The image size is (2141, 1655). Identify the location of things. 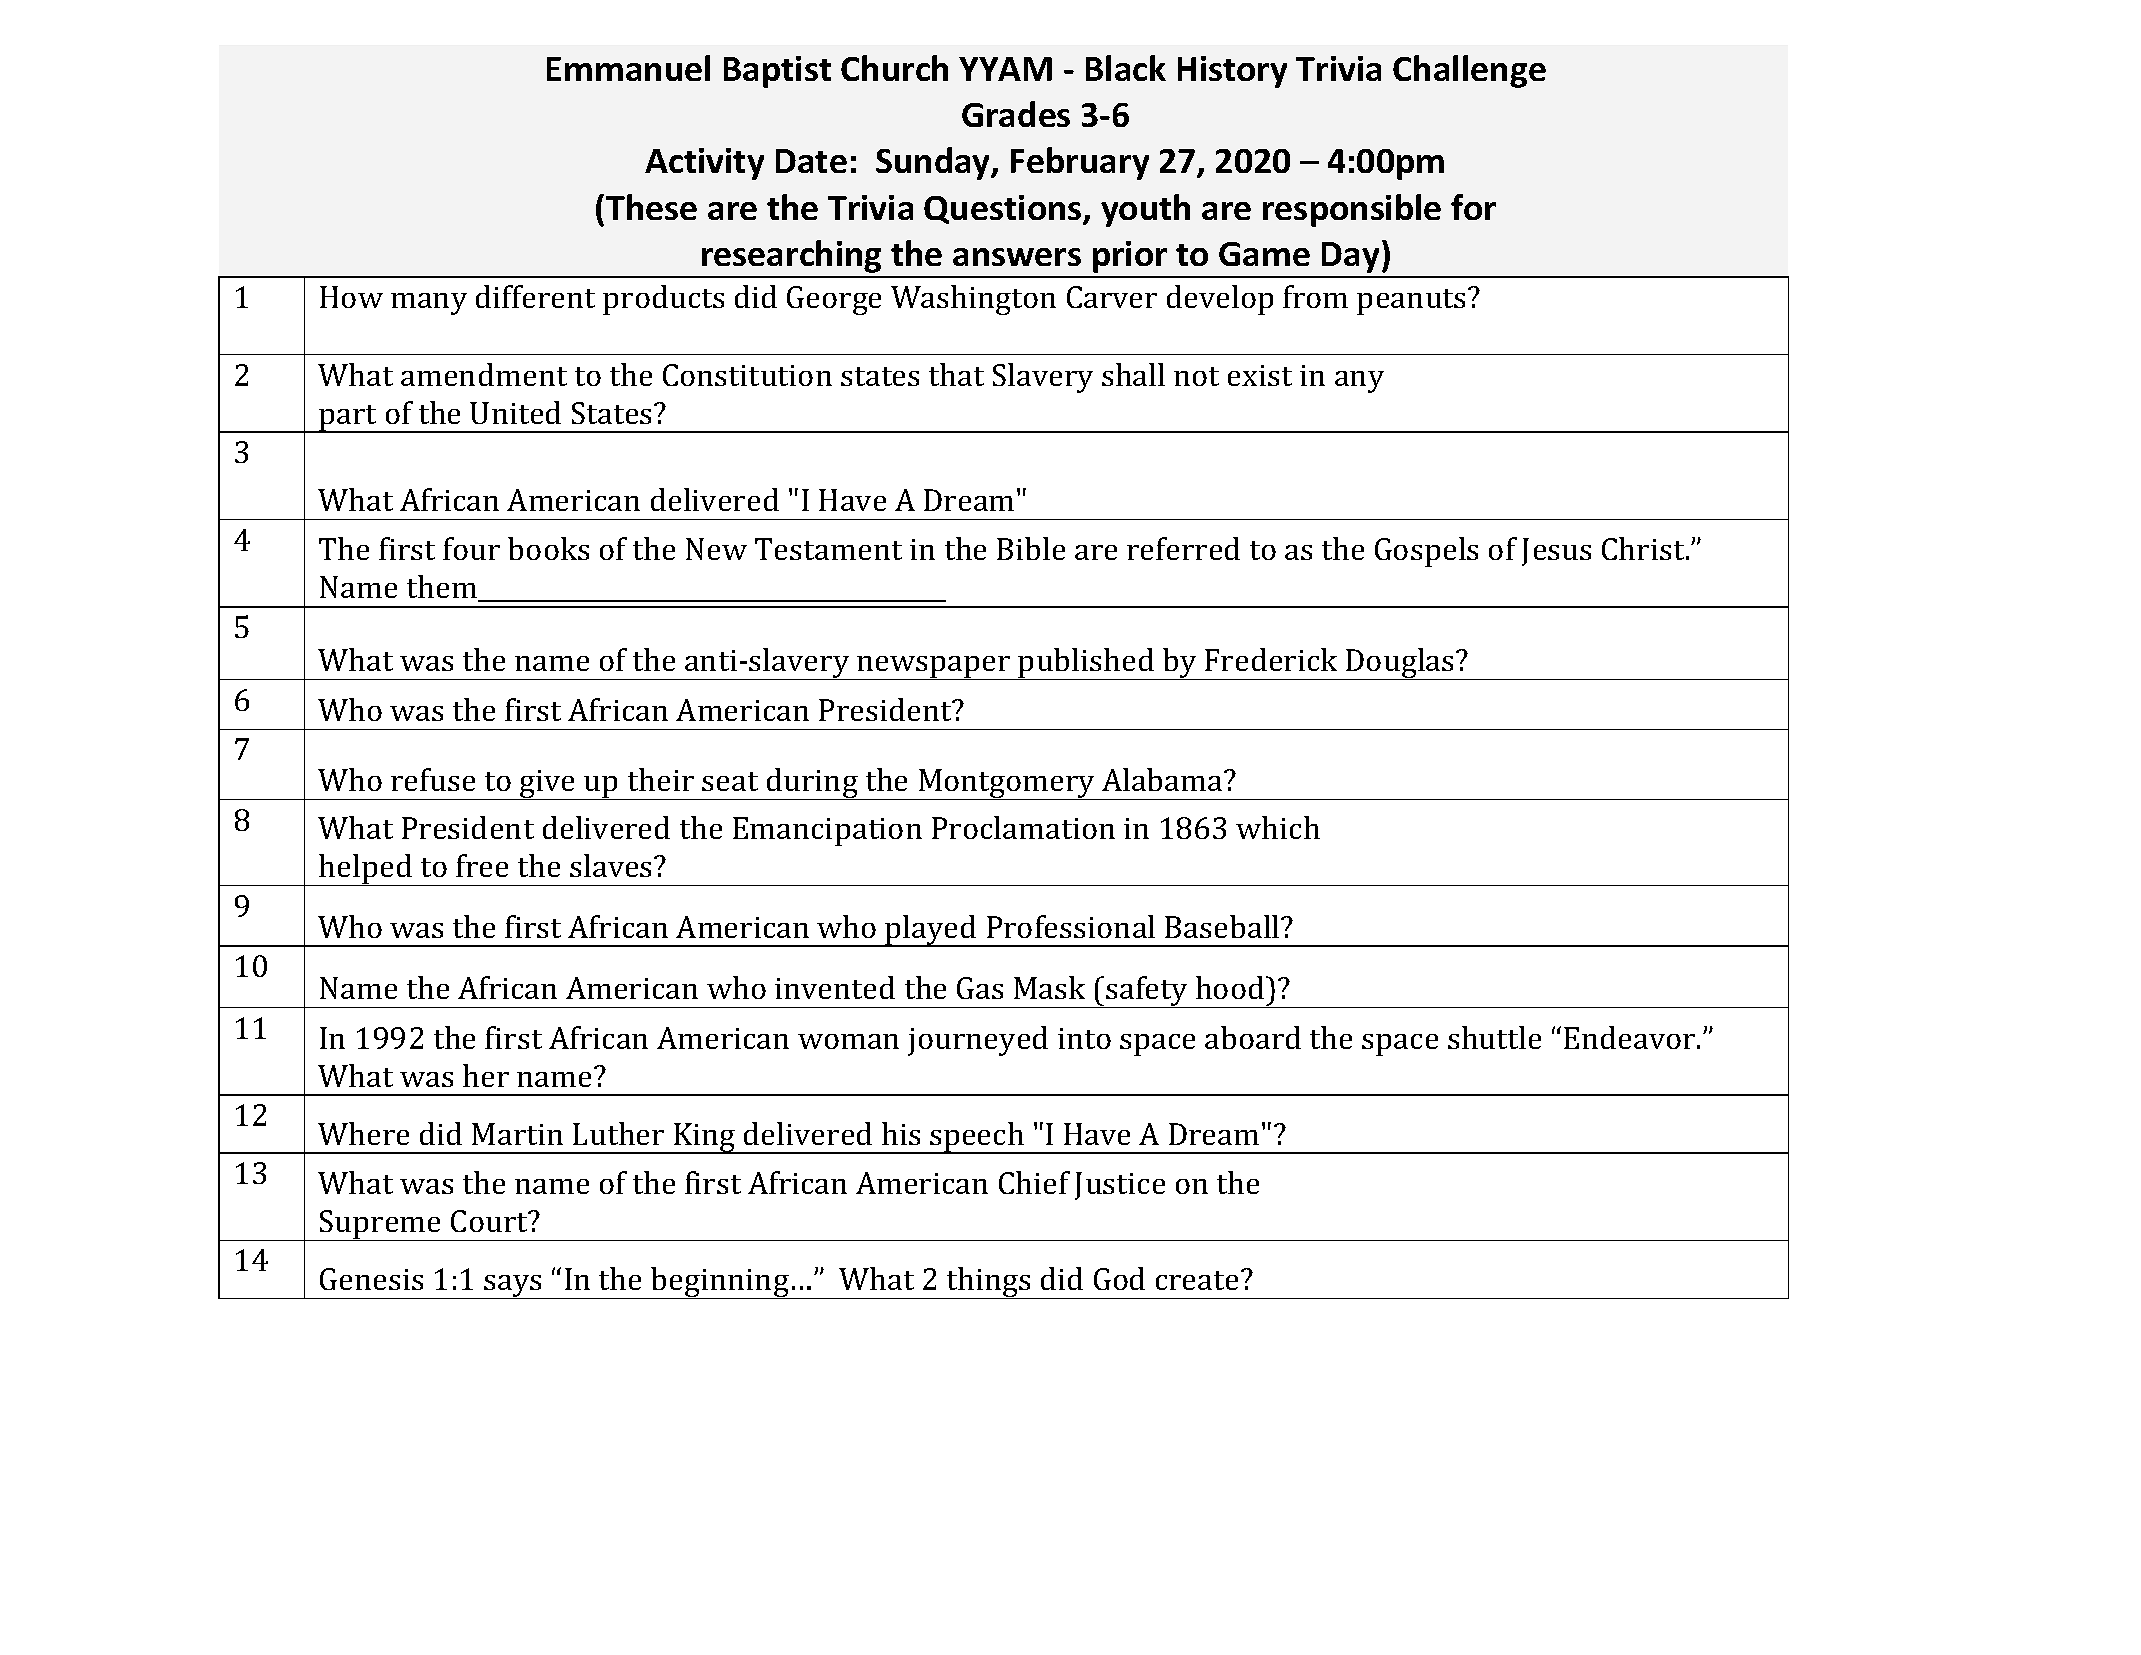
(989, 1283).
